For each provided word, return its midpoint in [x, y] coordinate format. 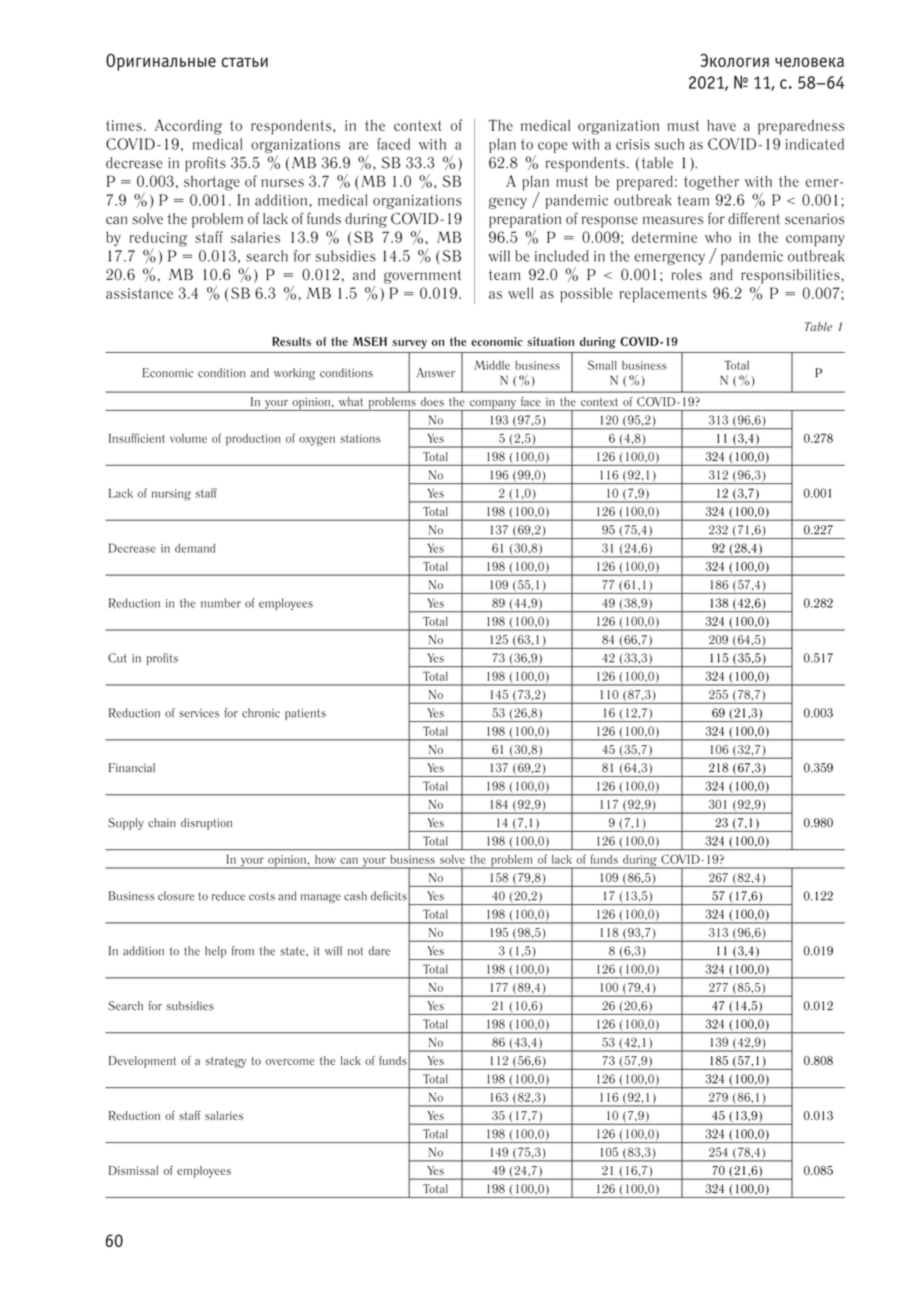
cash [355, 896]
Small [602, 365]
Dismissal [133, 1170]
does [432, 401]
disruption [206, 824]
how [325, 859]
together [711, 183]
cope [553, 147]
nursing [171, 495]
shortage [212, 183]
